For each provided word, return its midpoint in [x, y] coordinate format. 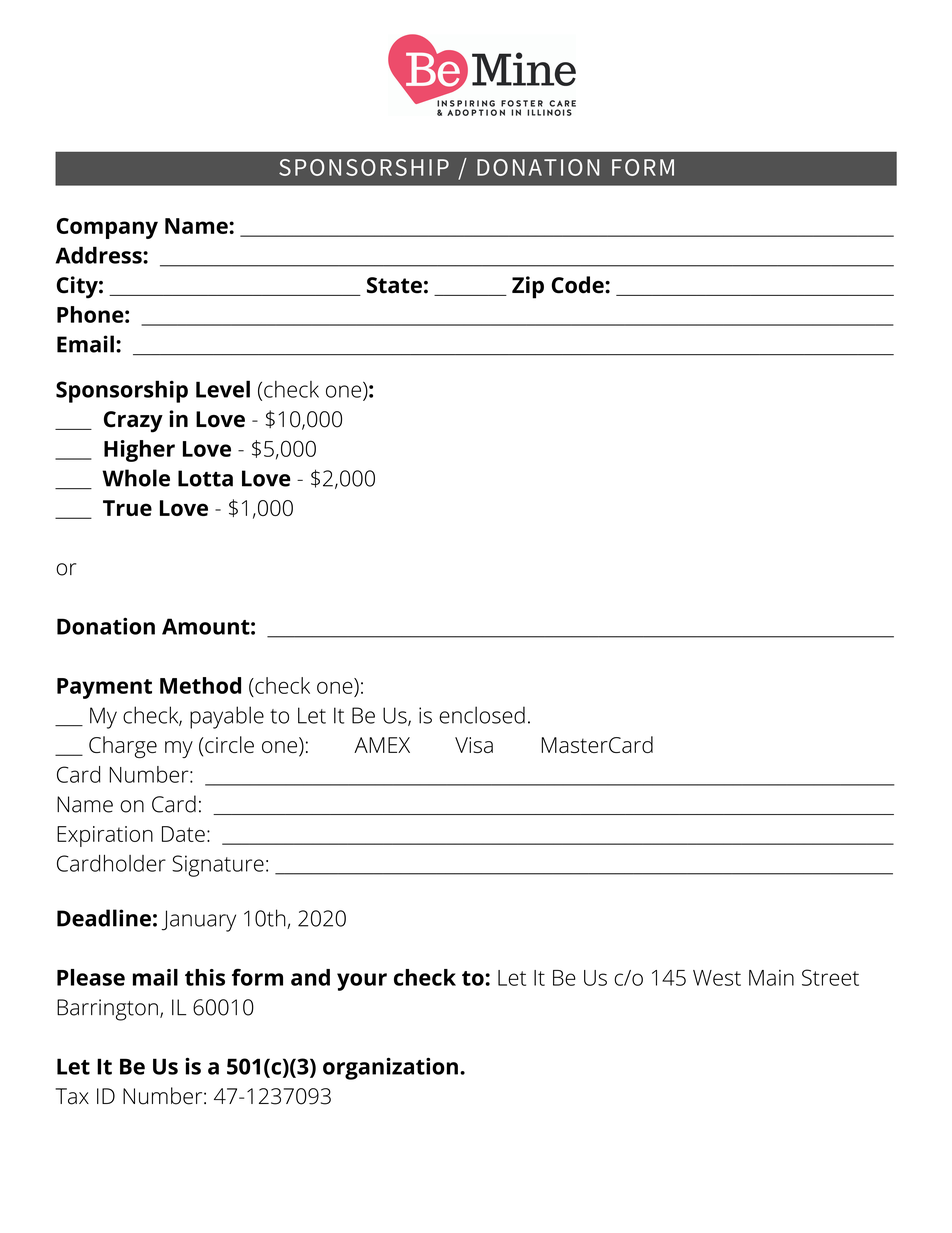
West [717, 978]
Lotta [205, 478]
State [394, 285]
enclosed [482, 715]
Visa [474, 745]
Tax [72, 1096]
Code [578, 285]
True [127, 508]
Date [183, 834]
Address [99, 255]
